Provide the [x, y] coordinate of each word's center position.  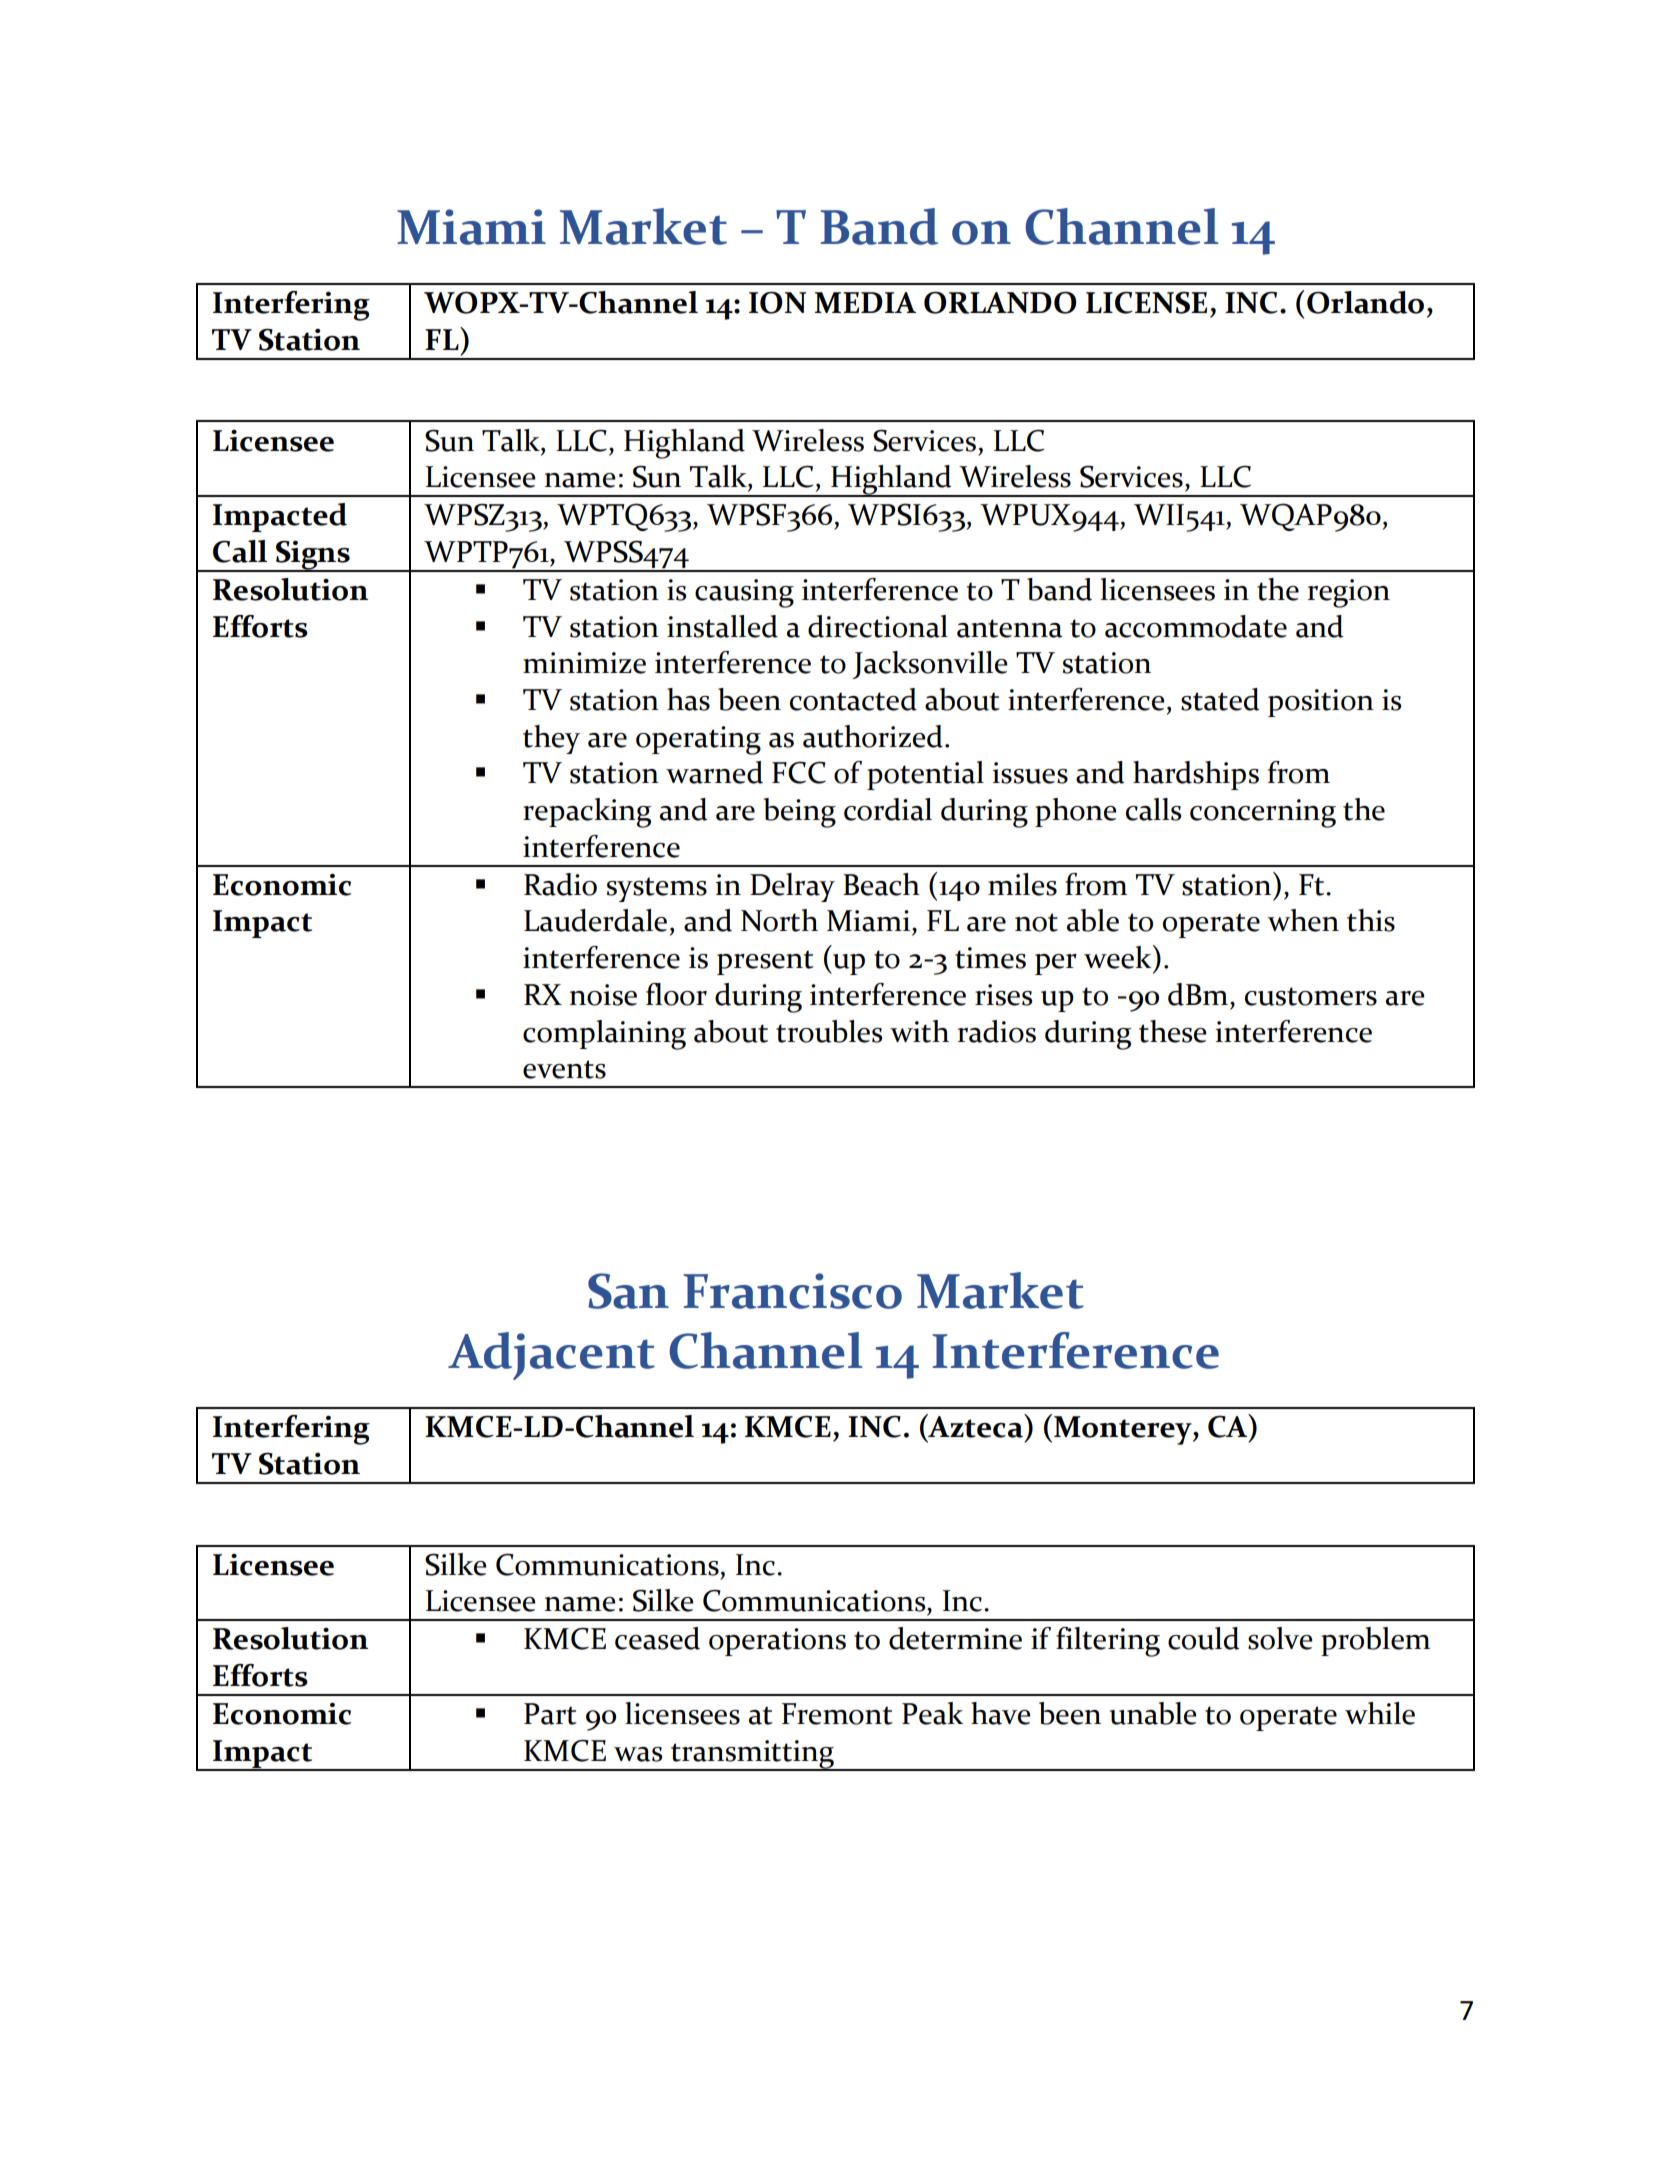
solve [1280, 1638]
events [564, 1069]
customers [1311, 996]
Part [550, 1714]
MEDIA [865, 302]
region [1349, 593]
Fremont [837, 1714]
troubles [829, 1031]
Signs [313, 556]
